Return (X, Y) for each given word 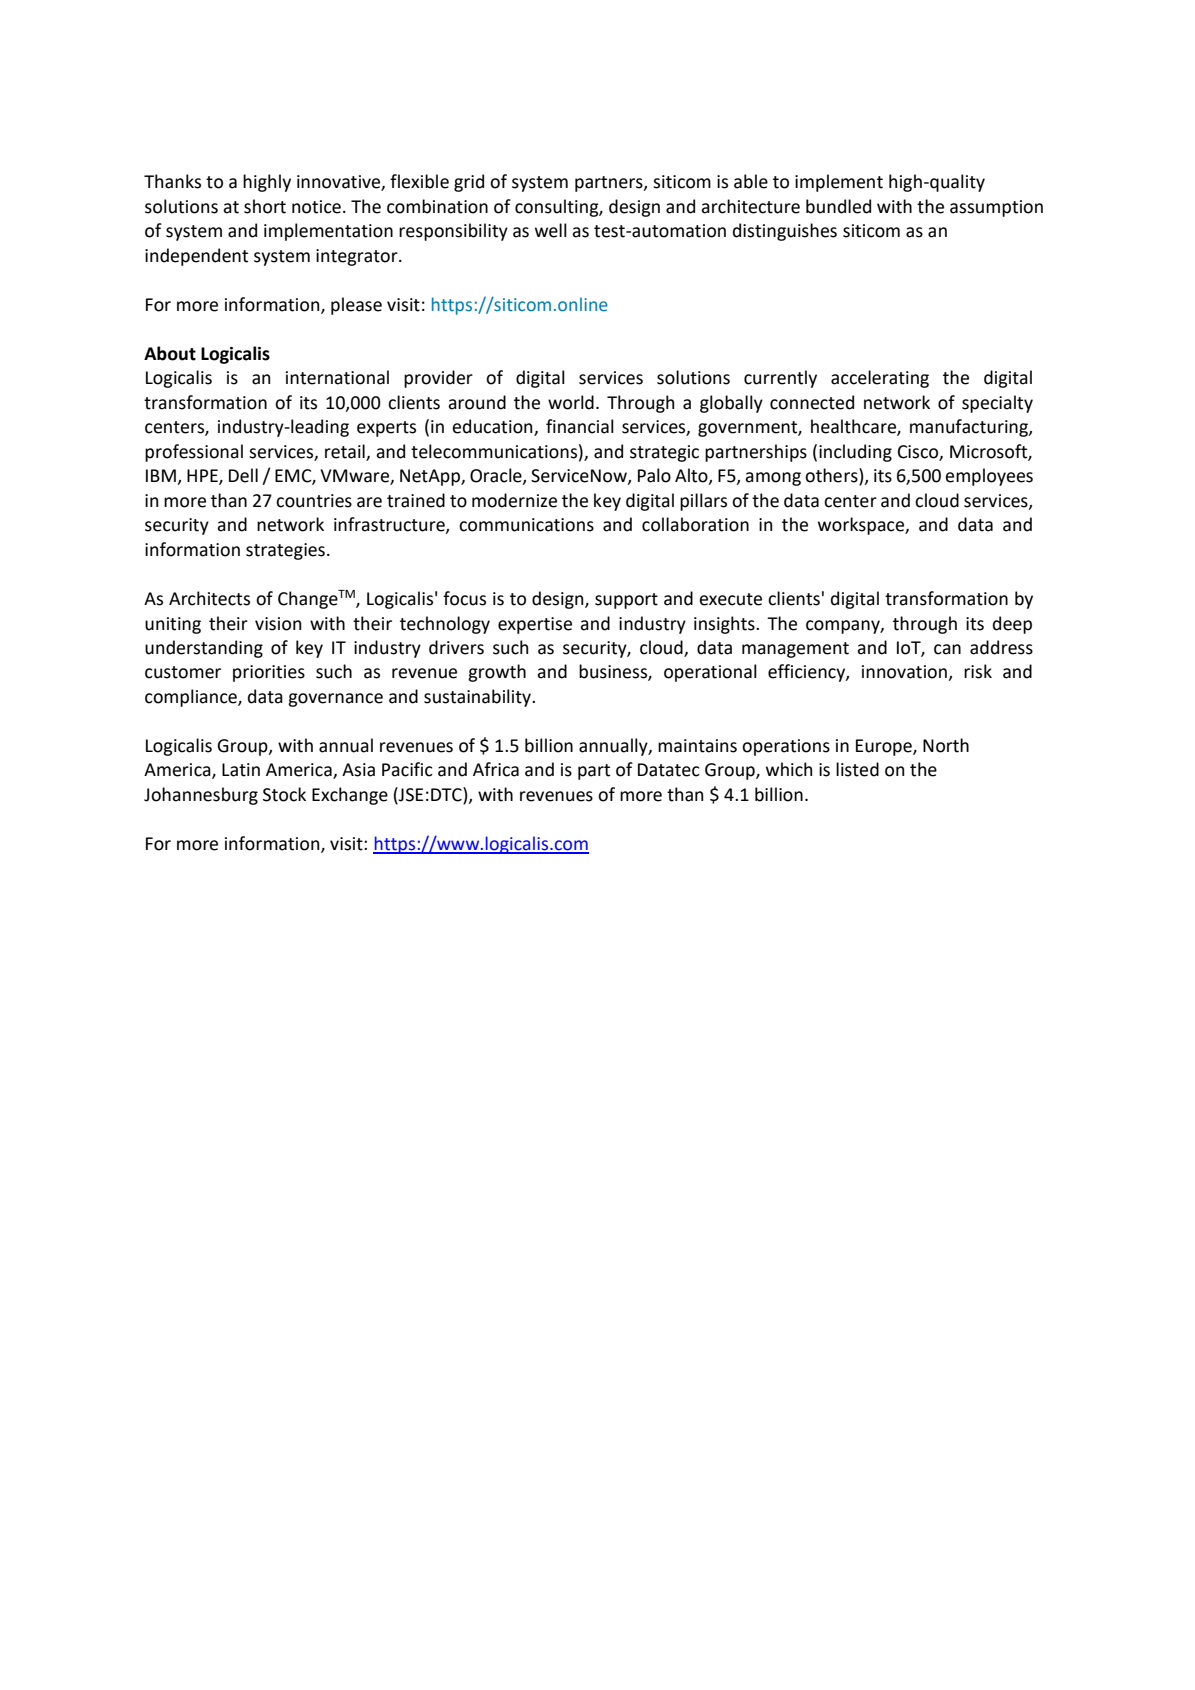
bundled (838, 206)
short (265, 206)
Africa (496, 769)
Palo (654, 475)
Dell (243, 475)
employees (989, 477)
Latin (241, 770)
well (551, 230)
